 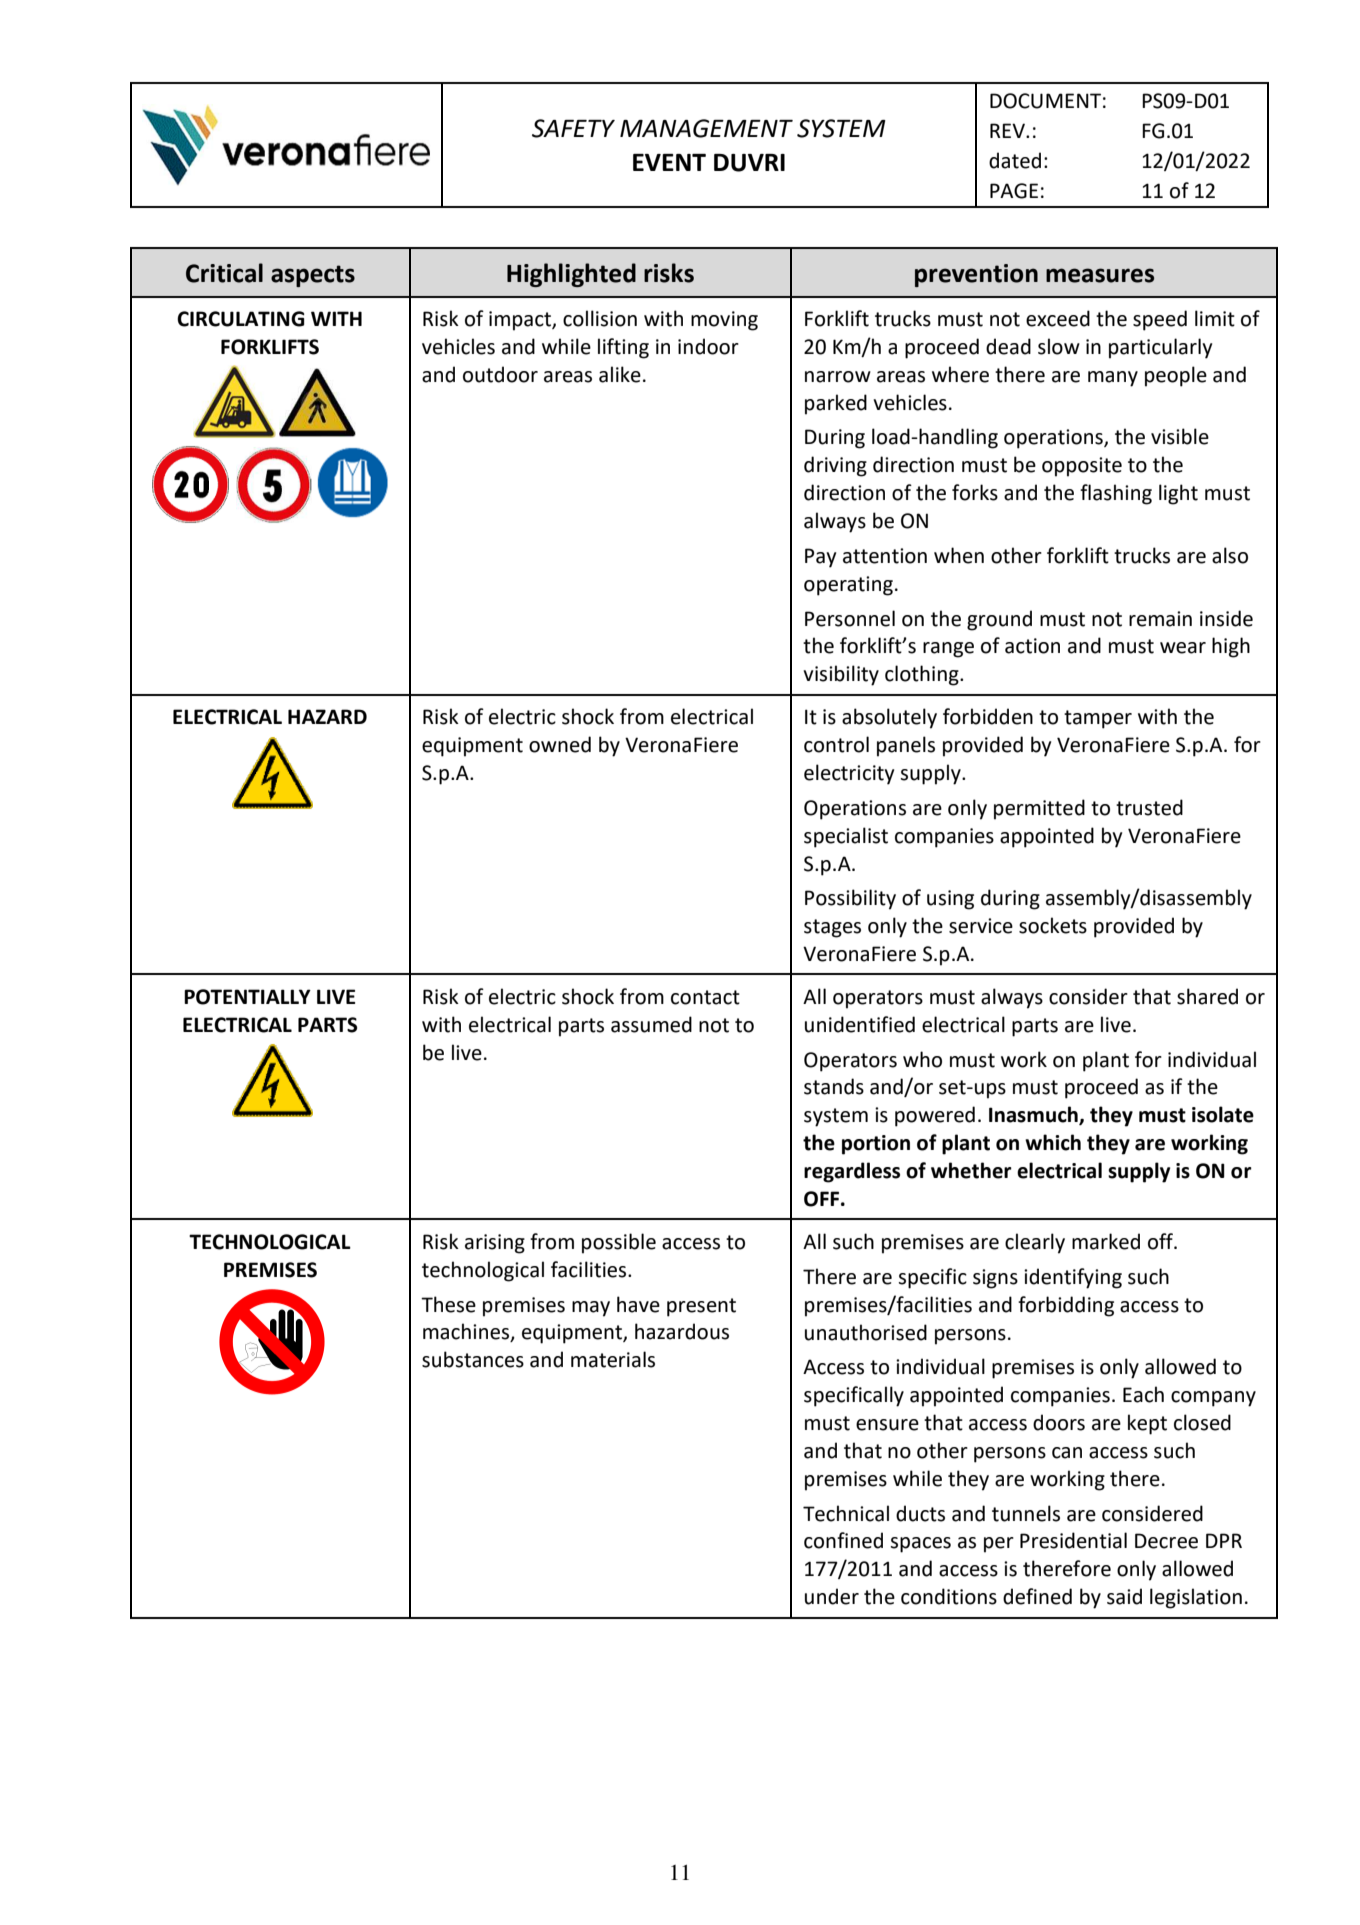 What do you see at coordinates (247, 997) in the image?
I see `POTENTIALLY` at bounding box center [247, 997].
